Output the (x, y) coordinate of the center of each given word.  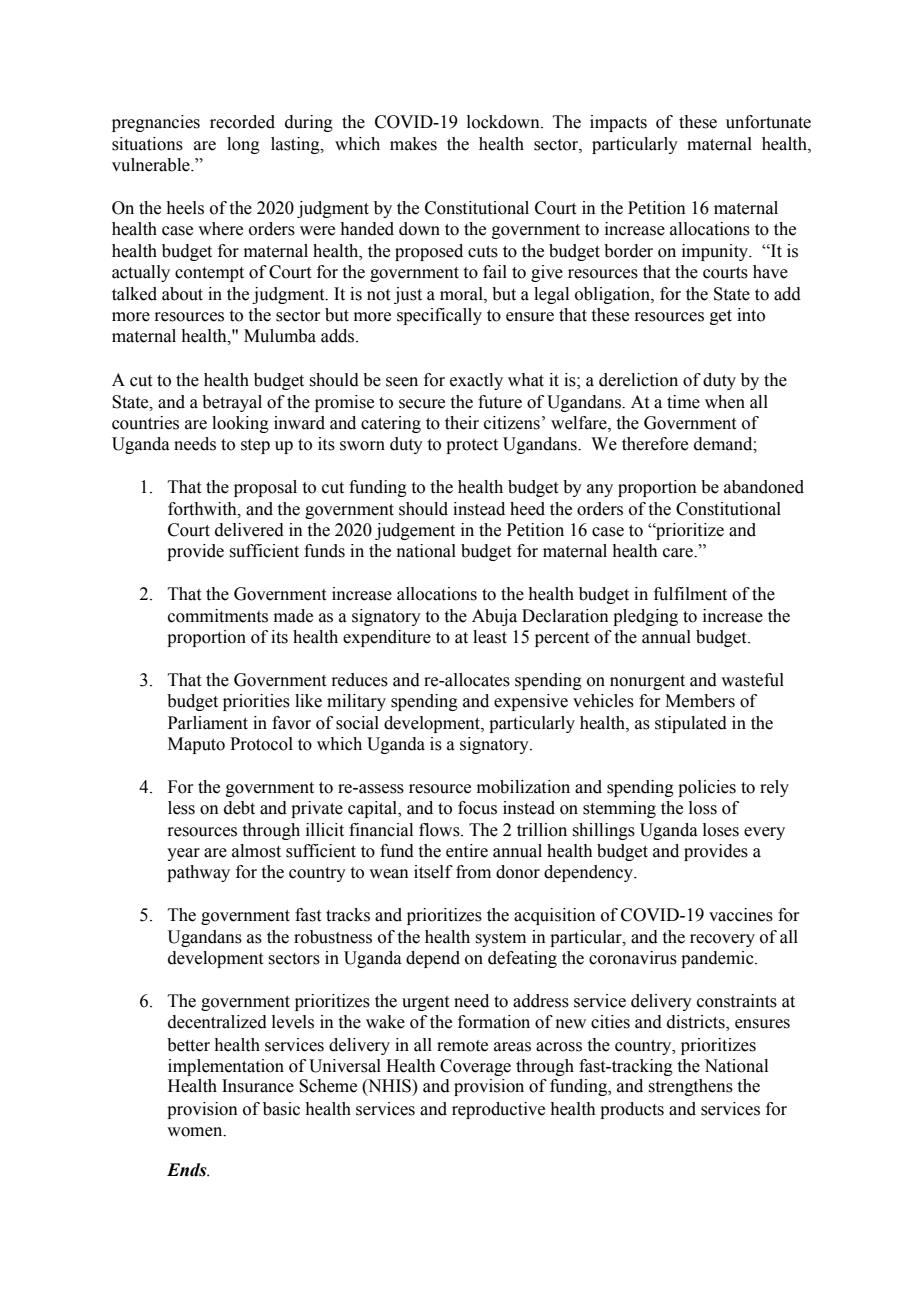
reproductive (498, 1110)
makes (413, 144)
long (243, 145)
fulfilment (690, 594)
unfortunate (768, 122)
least (490, 637)
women (196, 1132)
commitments (218, 616)
